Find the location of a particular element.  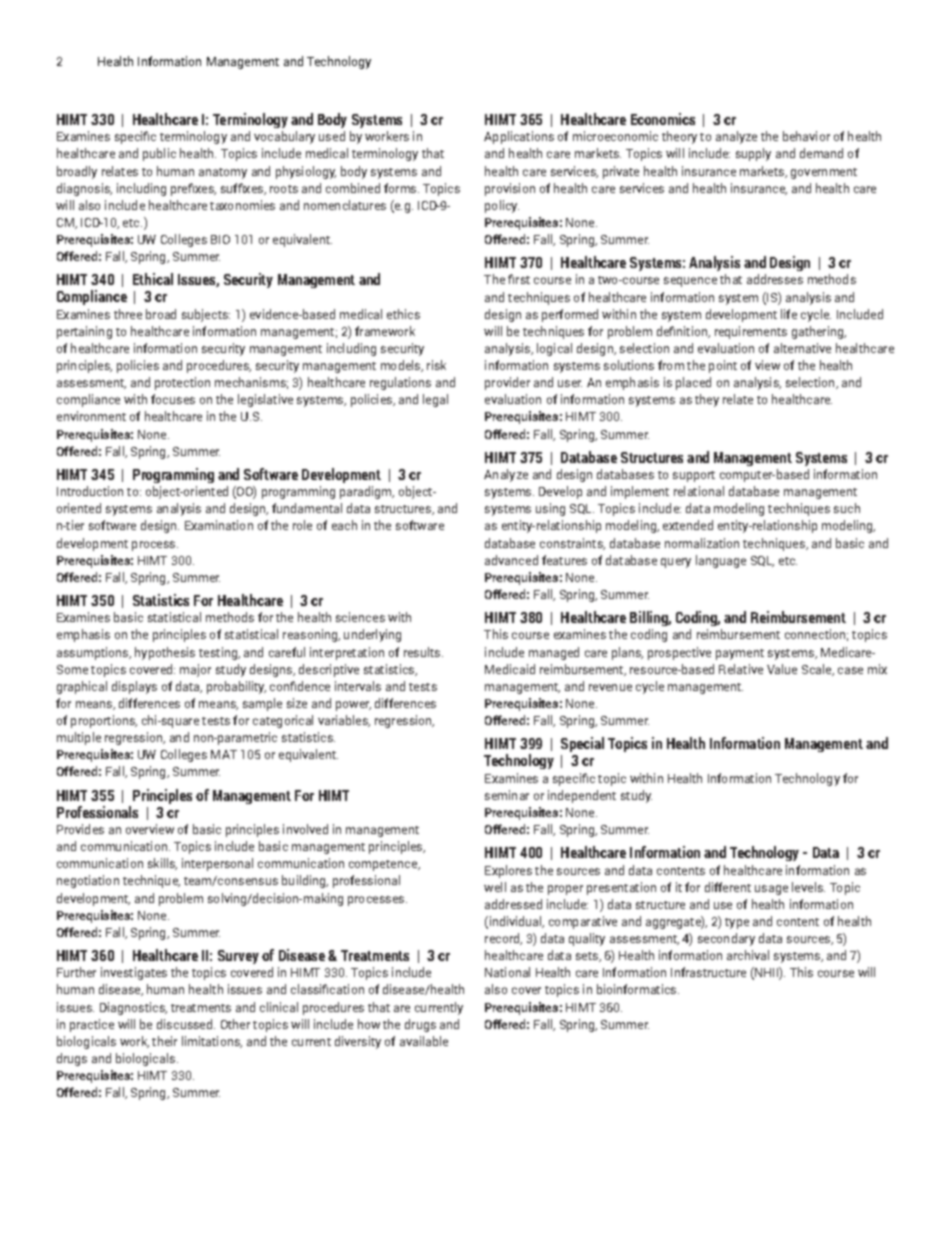

advanced is located at coordinates (511, 560).
